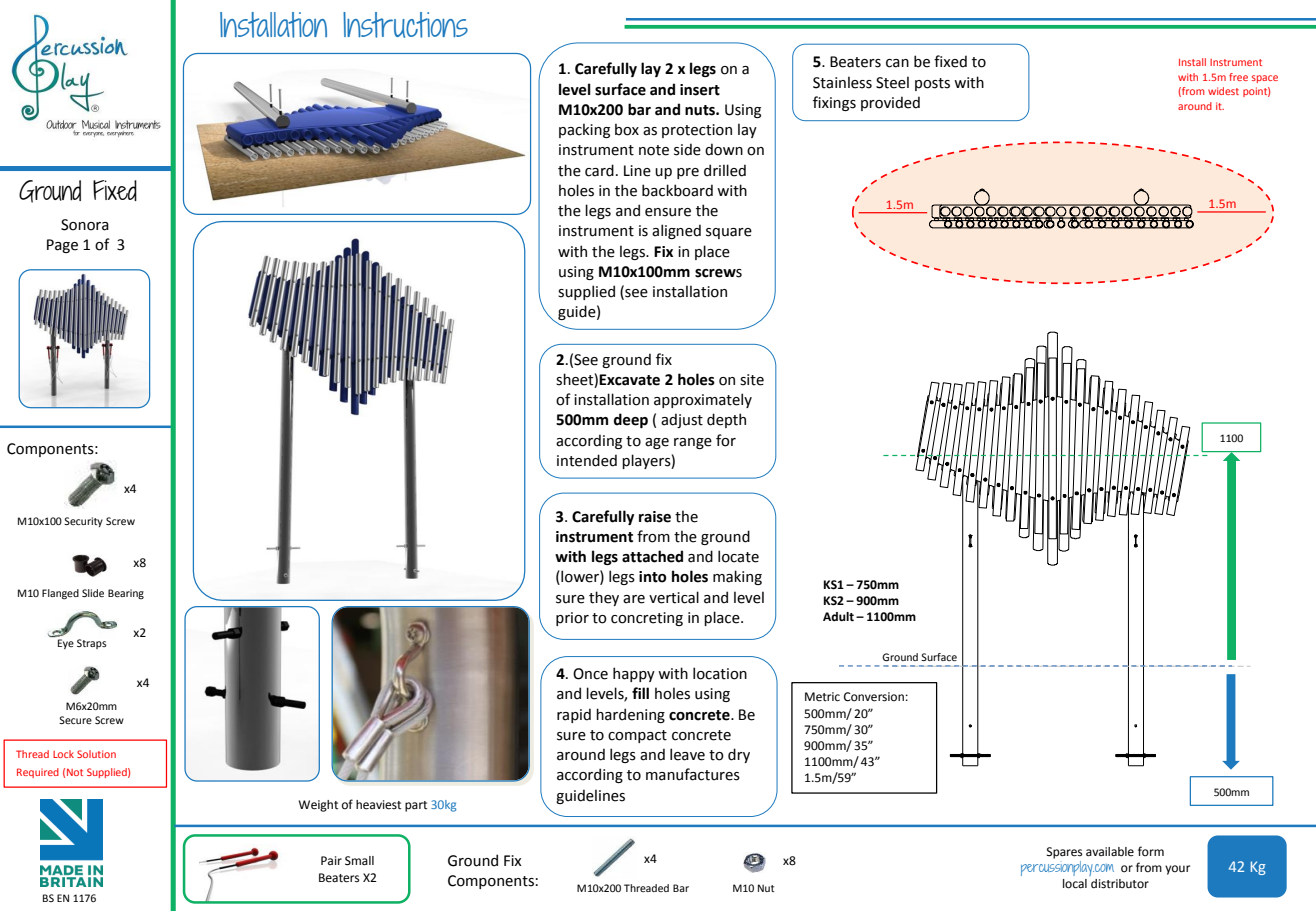 This page has height=911, width=1316. Describe the element at coordinates (405, 25) in the page. I see `Instructions` at that location.
